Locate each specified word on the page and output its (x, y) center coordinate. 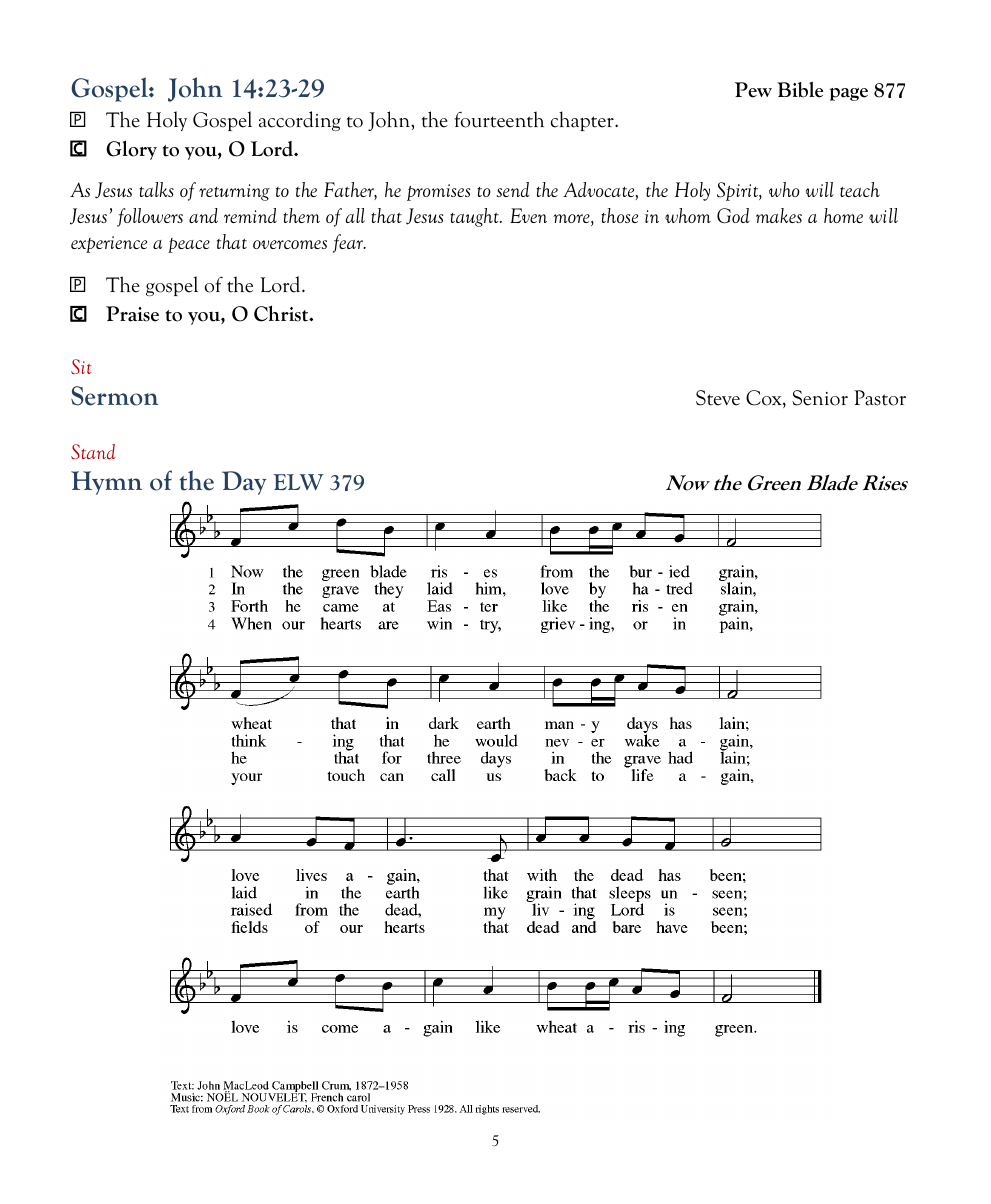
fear (349, 243)
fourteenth (499, 119)
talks (156, 189)
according (300, 121)
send (513, 189)
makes (779, 215)
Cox (765, 399)
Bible (800, 89)
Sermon (114, 396)
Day (244, 483)
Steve (718, 398)
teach (860, 189)
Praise (132, 314)
